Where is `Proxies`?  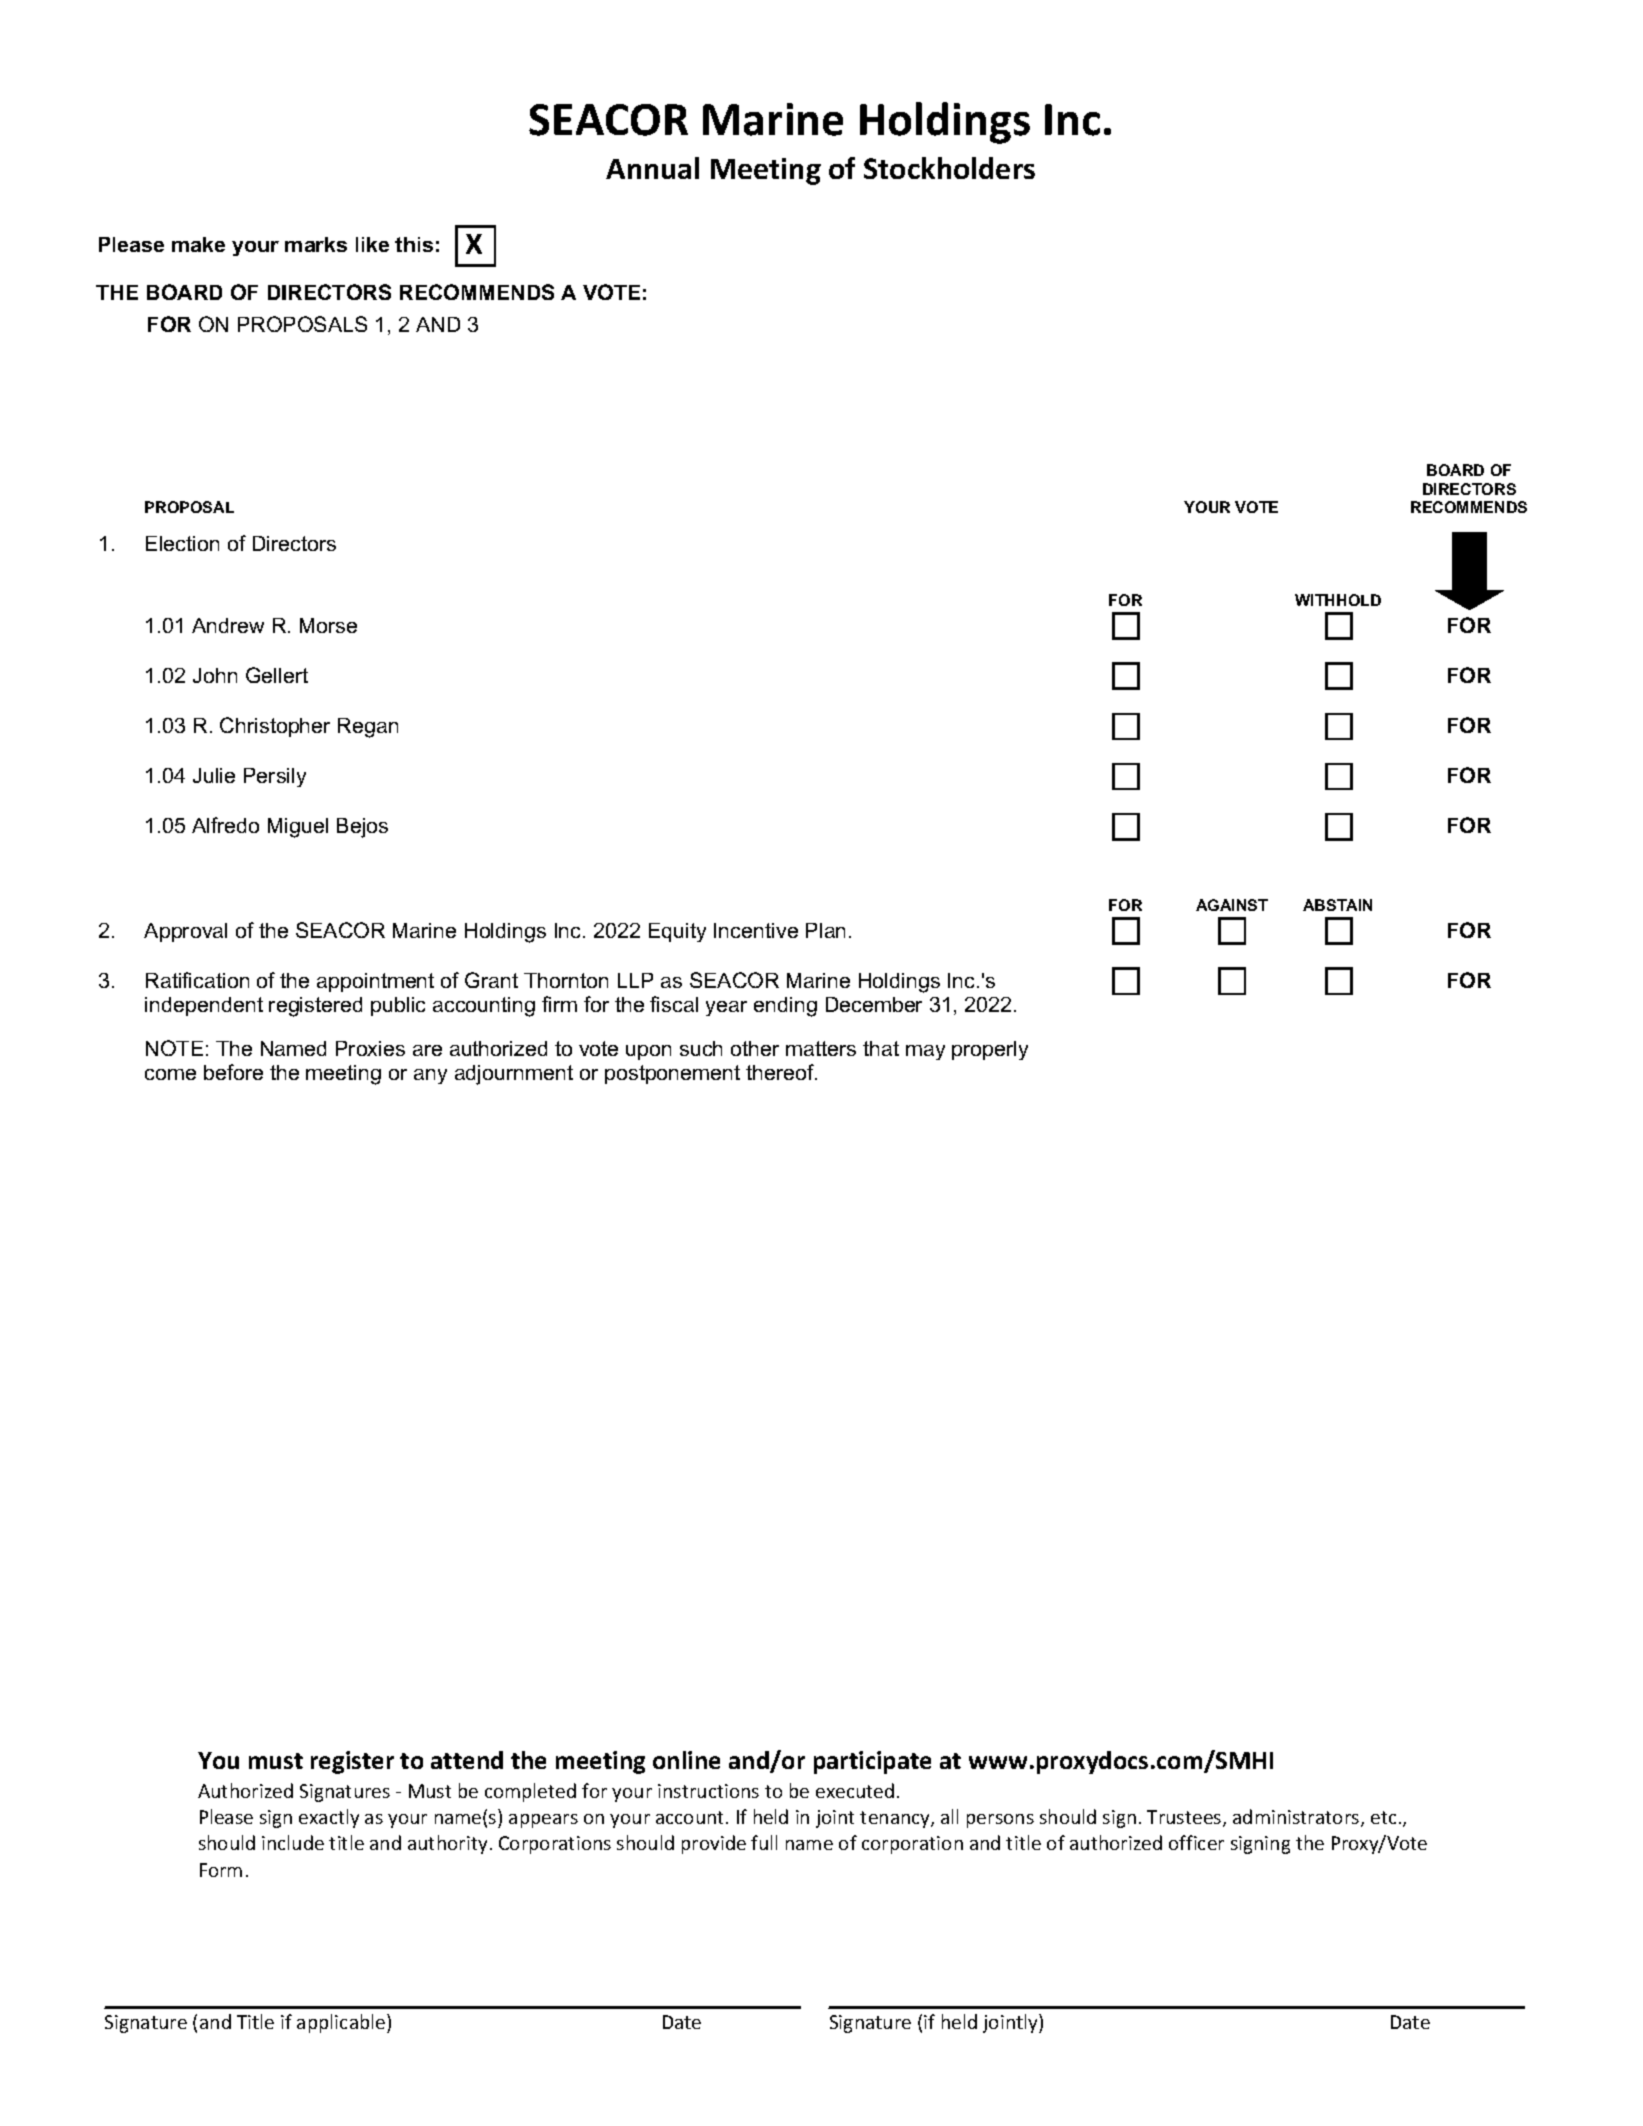 Proxies is located at coordinates (370, 1048).
